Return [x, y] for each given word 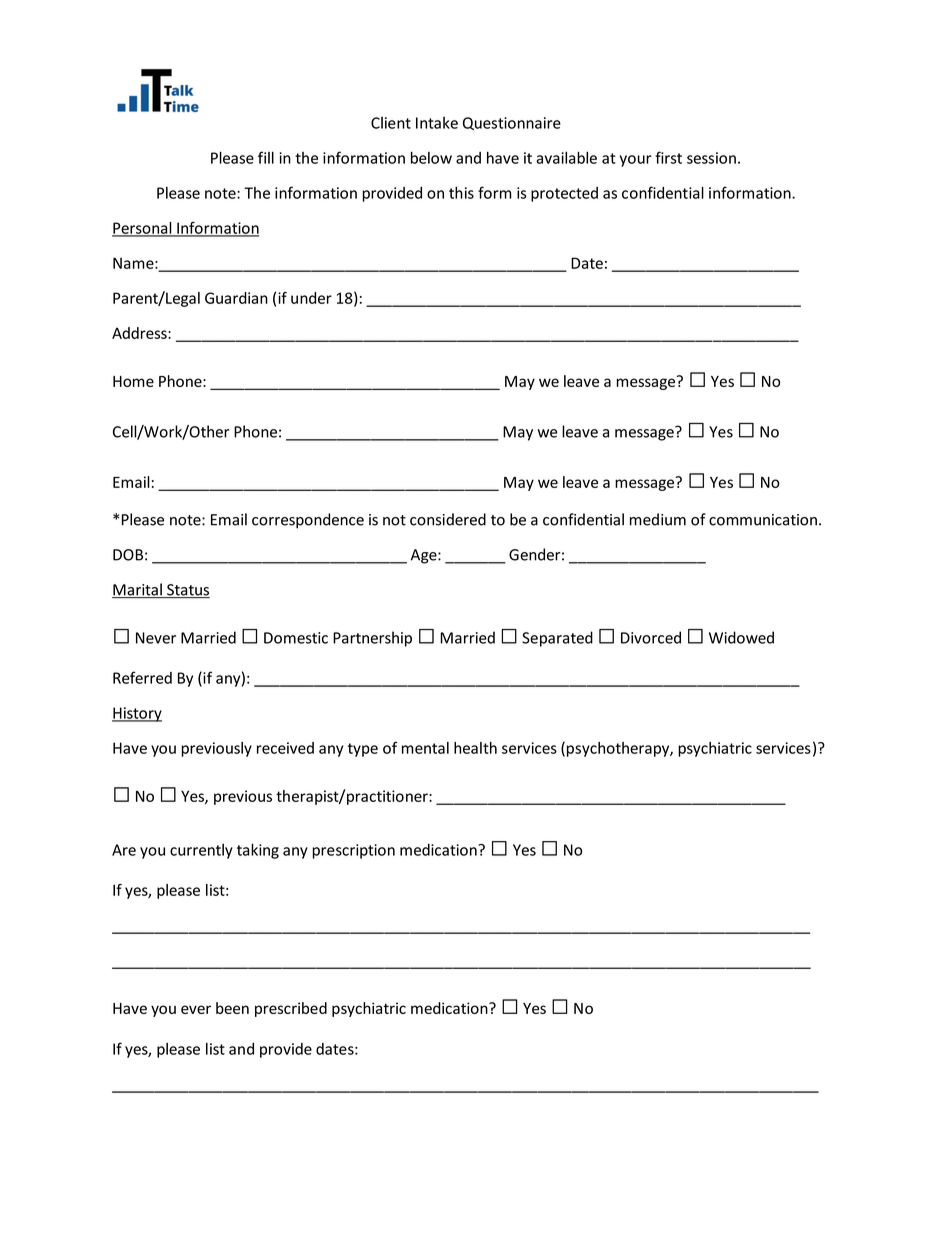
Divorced [651, 637]
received [285, 748]
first [668, 157]
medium [658, 519]
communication [763, 520]
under [311, 298]
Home [133, 381]
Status [187, 591]
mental [425, 748]
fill [266, 157]
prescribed [291, 1009]
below [431, 157]
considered [448, 519]
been [232, 1008]
